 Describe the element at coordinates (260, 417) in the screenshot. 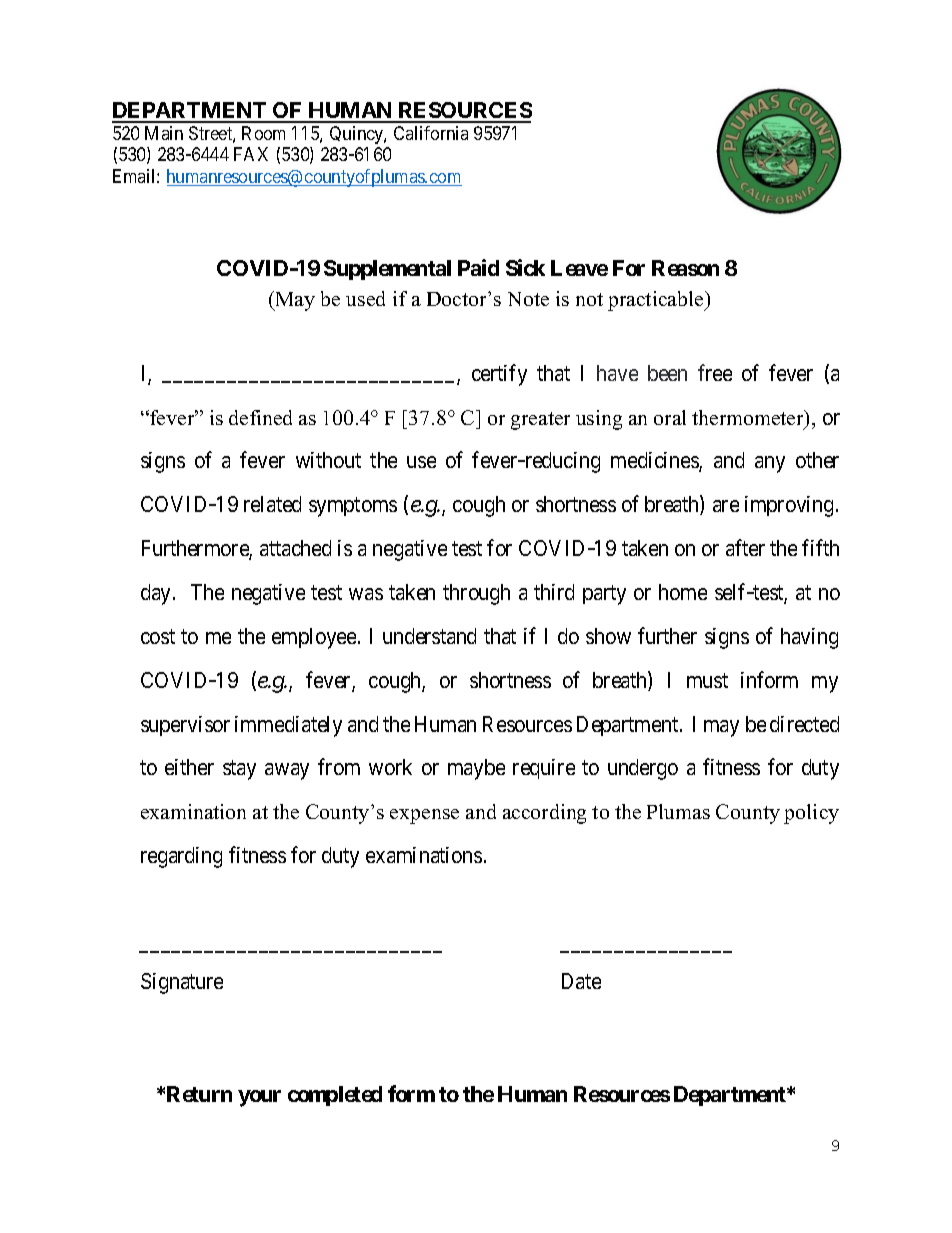

I see `defined` at that location.
